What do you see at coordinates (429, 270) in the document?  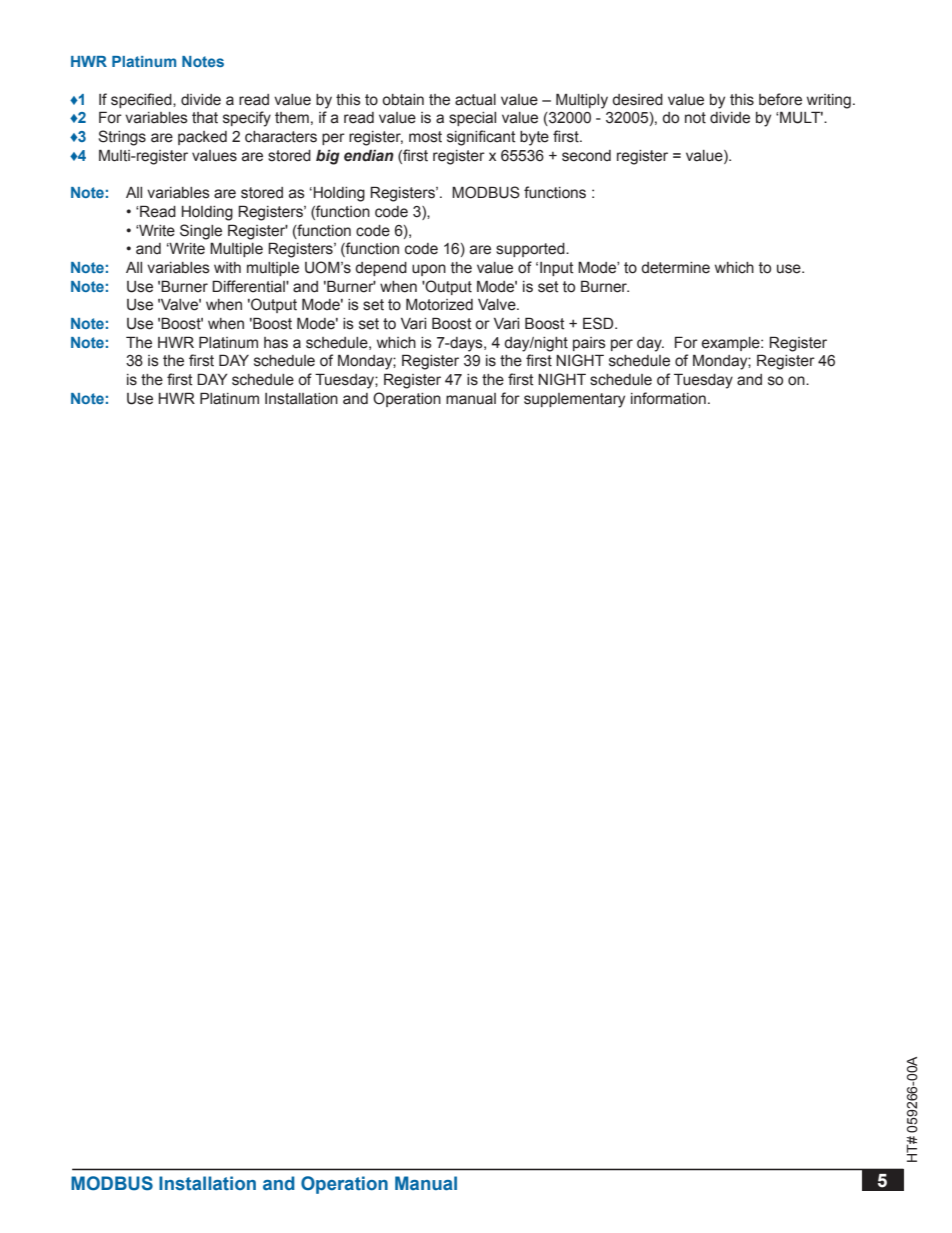 I see `upon` at bounding box center [429, 270].
